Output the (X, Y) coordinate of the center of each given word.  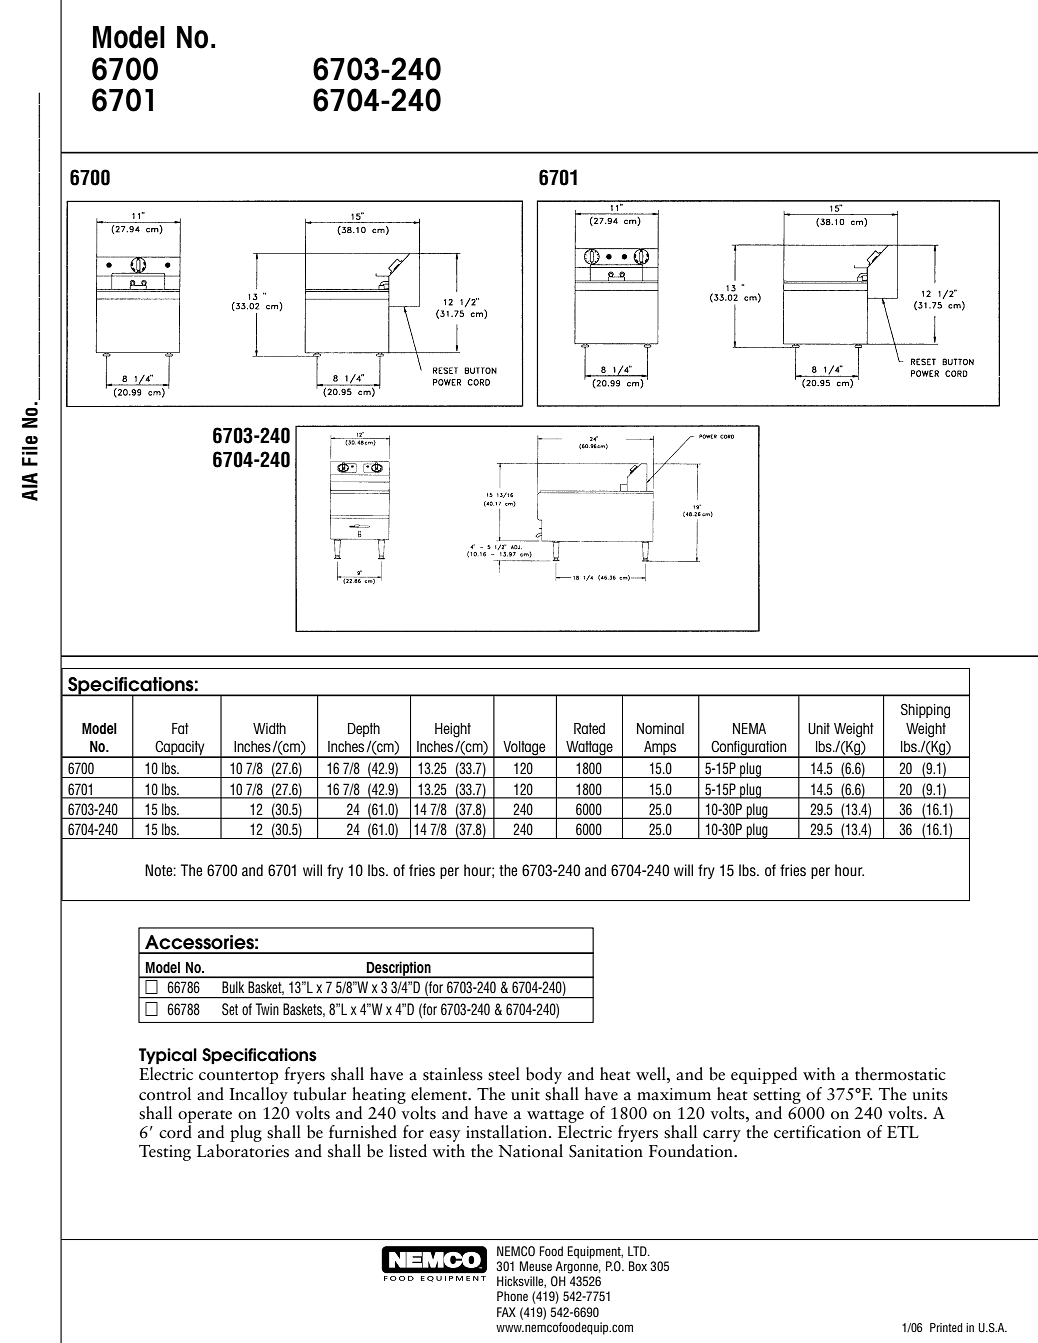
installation (508, 1132)
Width (269, 728)
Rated (589, 728)
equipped (764, 1075)
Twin (267, 1009)
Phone (512, 1296)
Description (399, 969)
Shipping (925, 711)
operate (205, 1116)
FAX (506, 1312)
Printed (946, 1327)
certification (817, 1132)
